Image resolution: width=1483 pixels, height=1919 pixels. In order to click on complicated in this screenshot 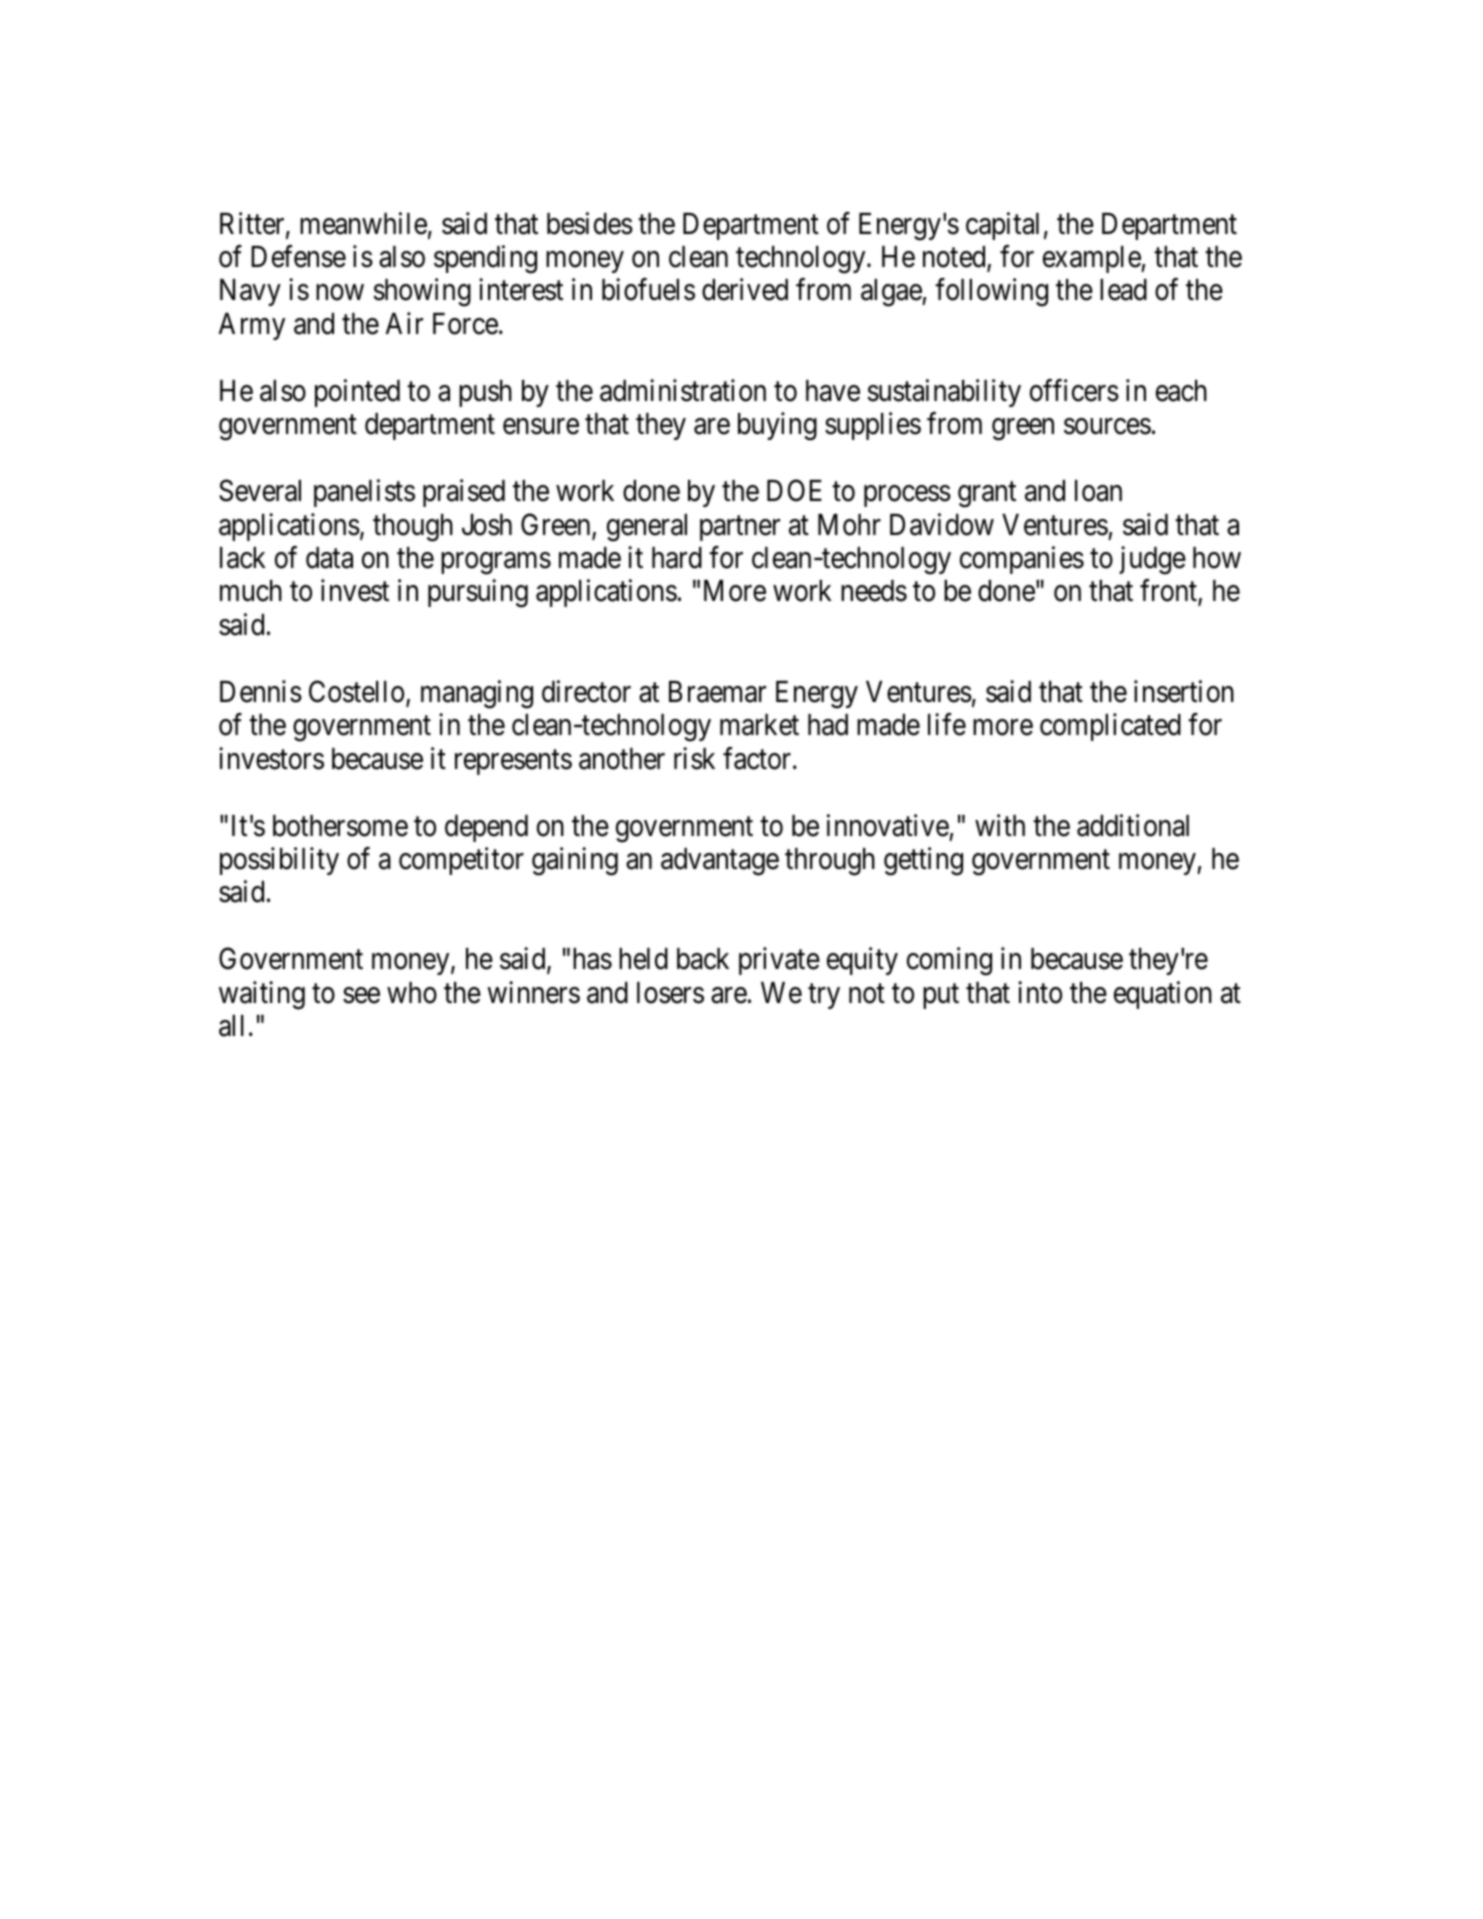, I will do `click(1110, 727)`.
